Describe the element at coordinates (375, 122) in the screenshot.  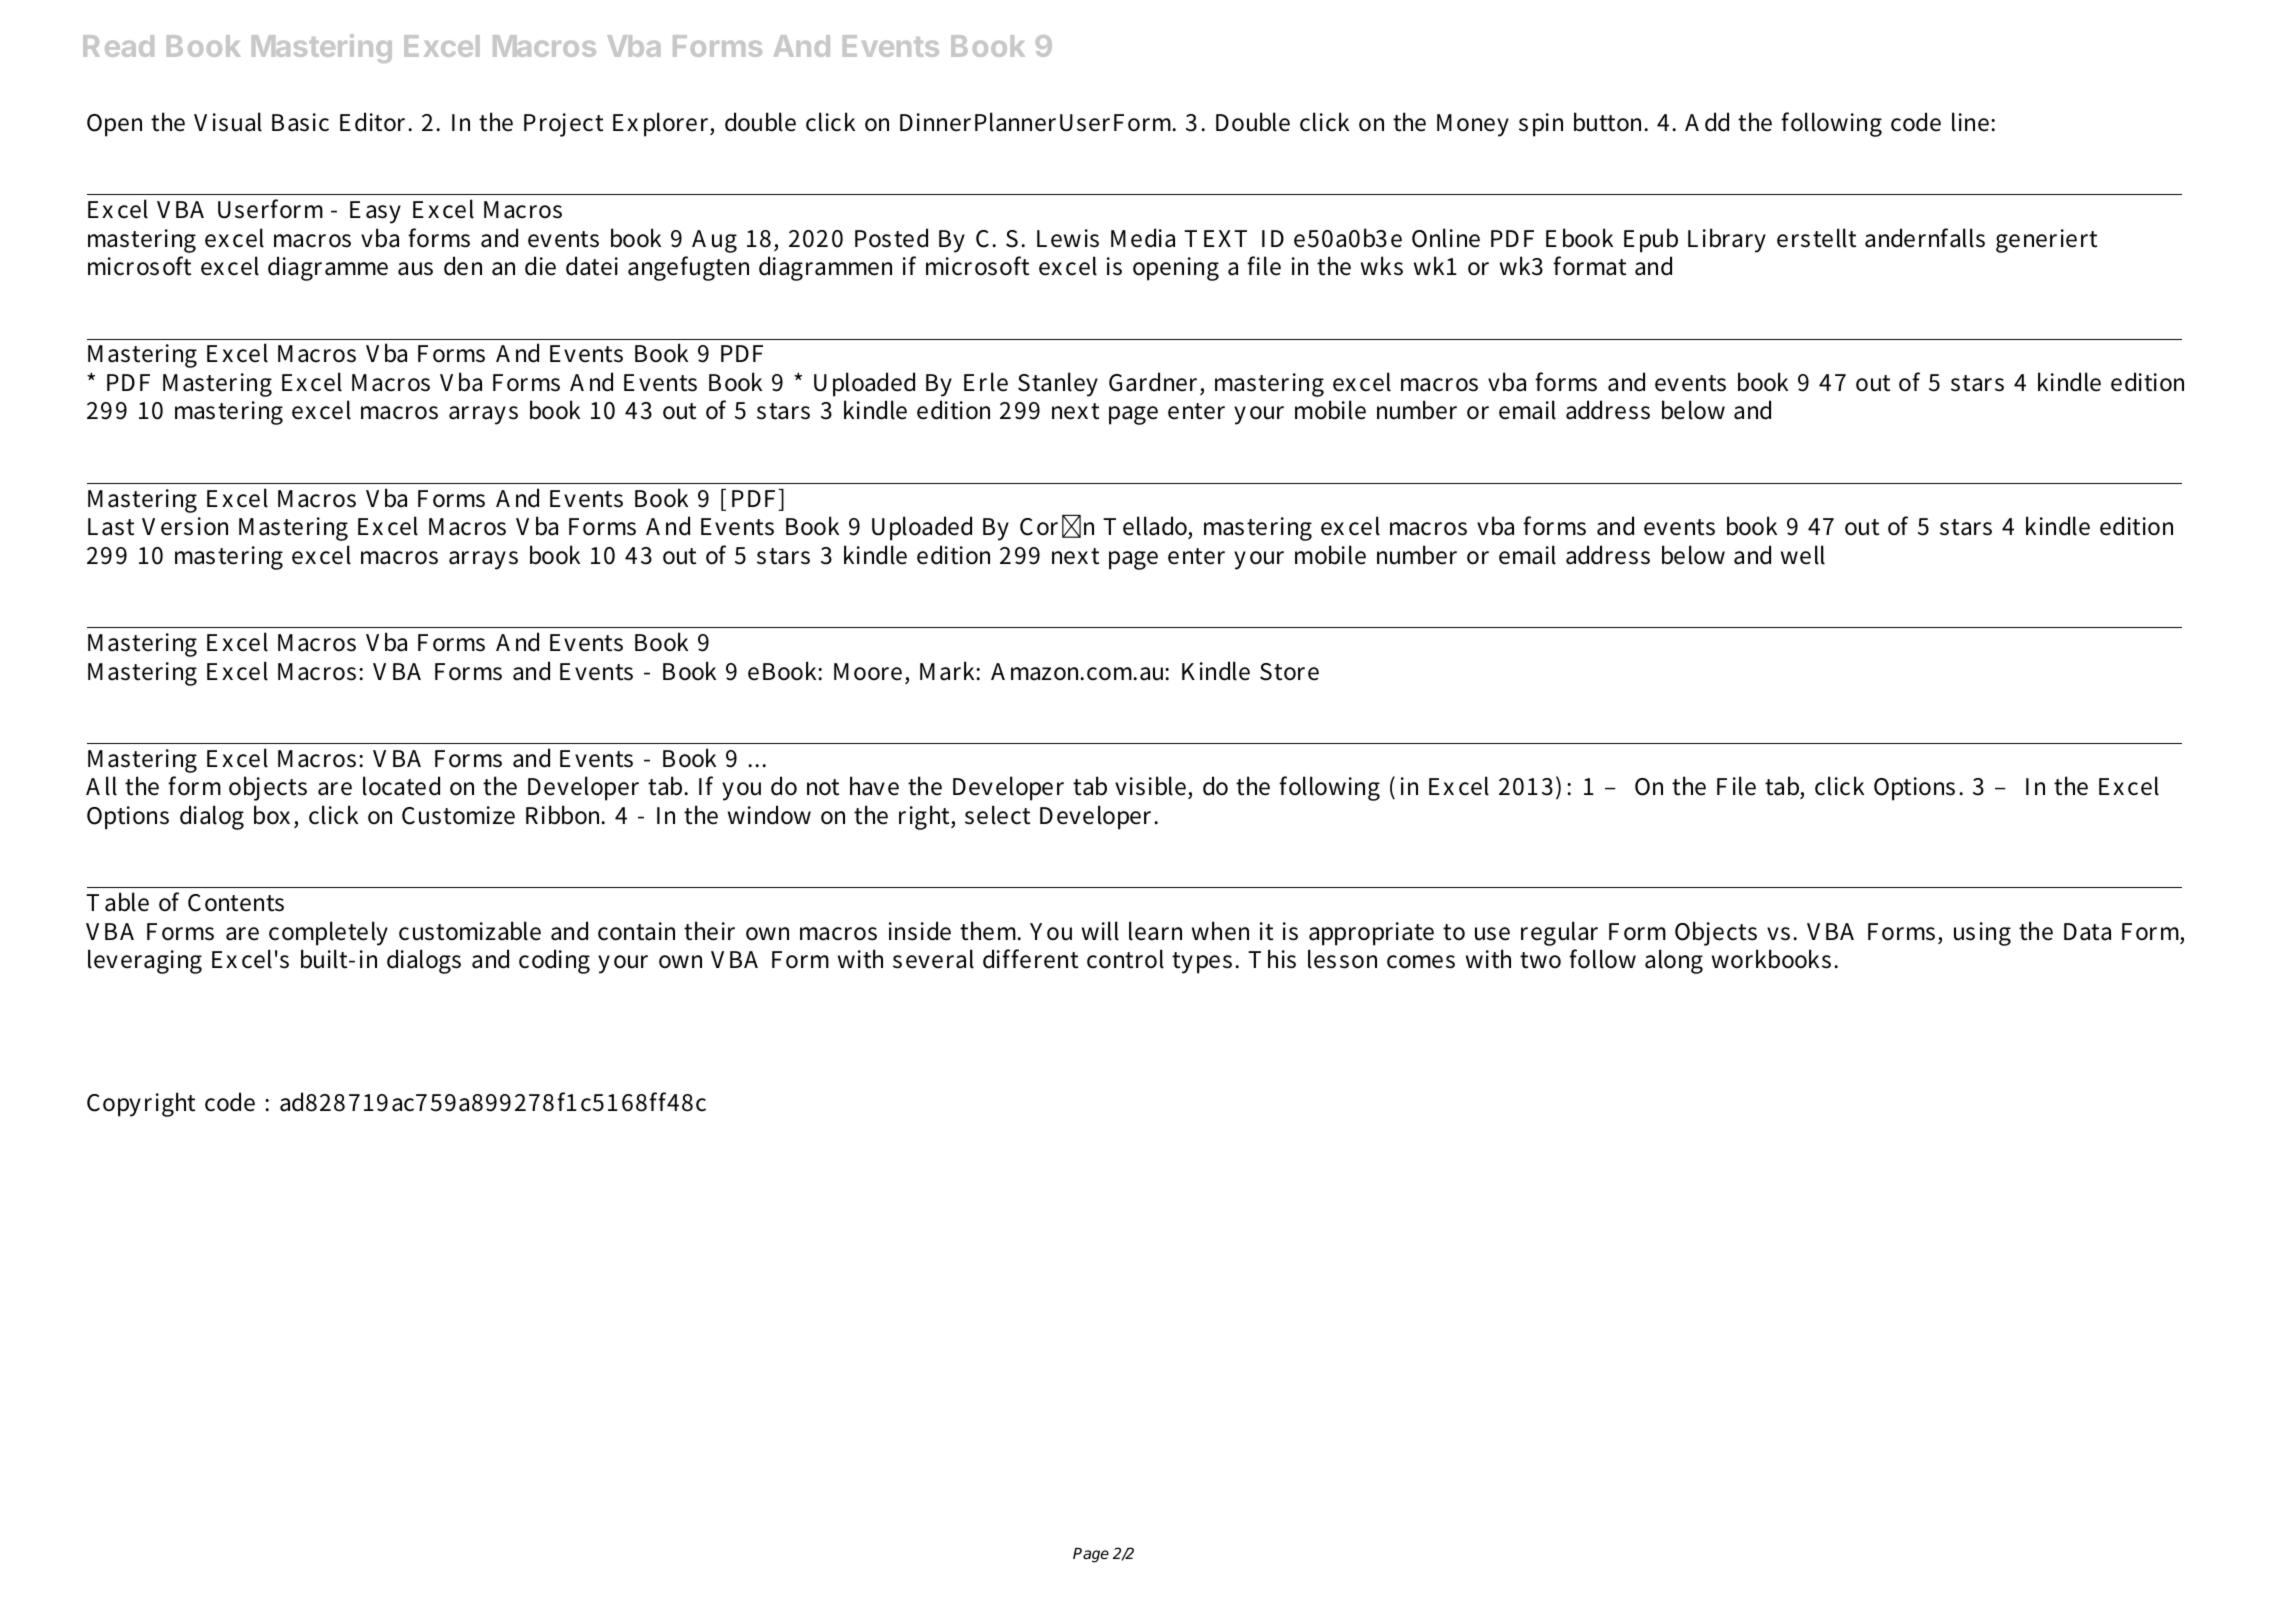
I see `Editor` at that location.
